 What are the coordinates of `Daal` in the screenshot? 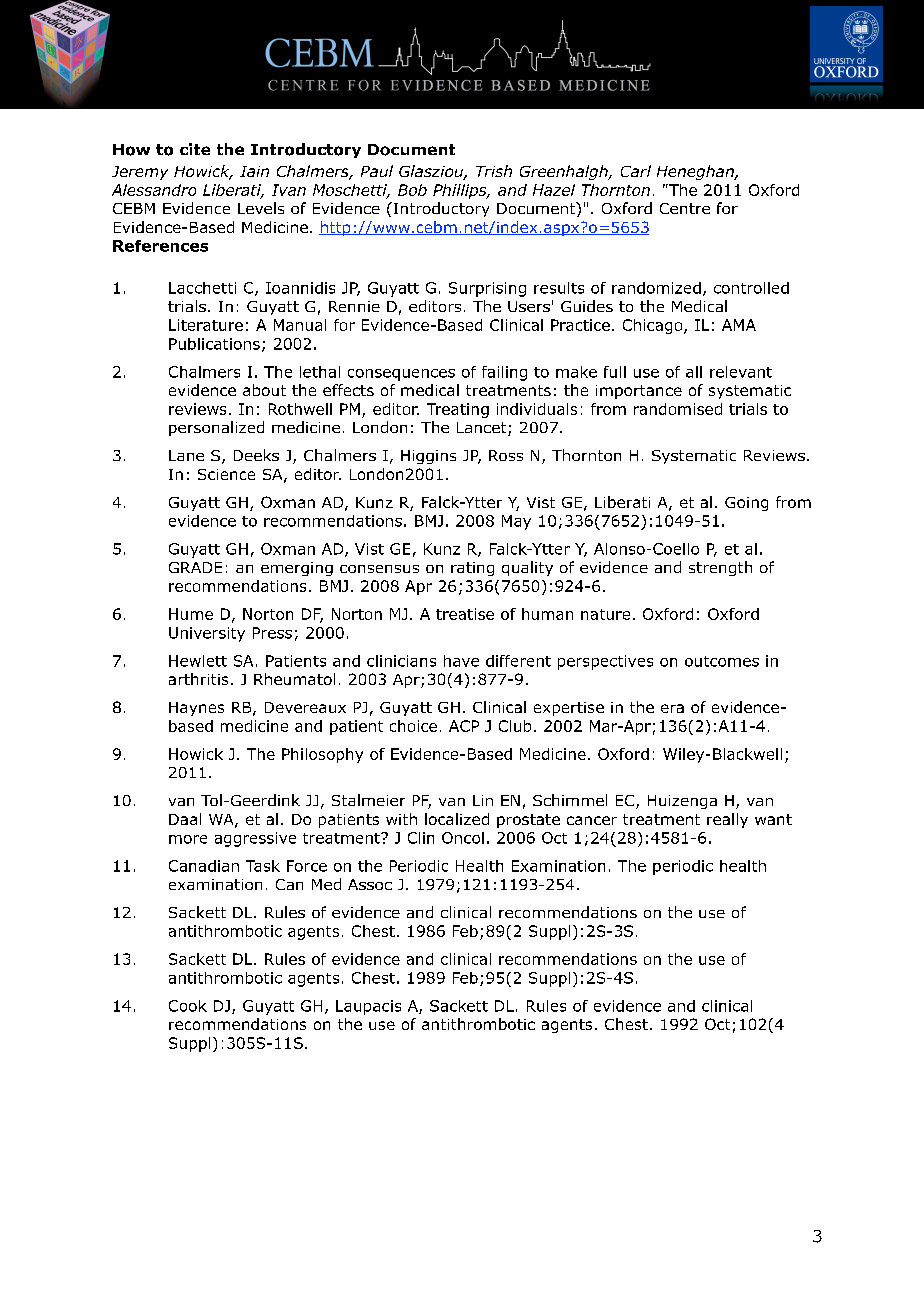 It's located at (185, 819).
